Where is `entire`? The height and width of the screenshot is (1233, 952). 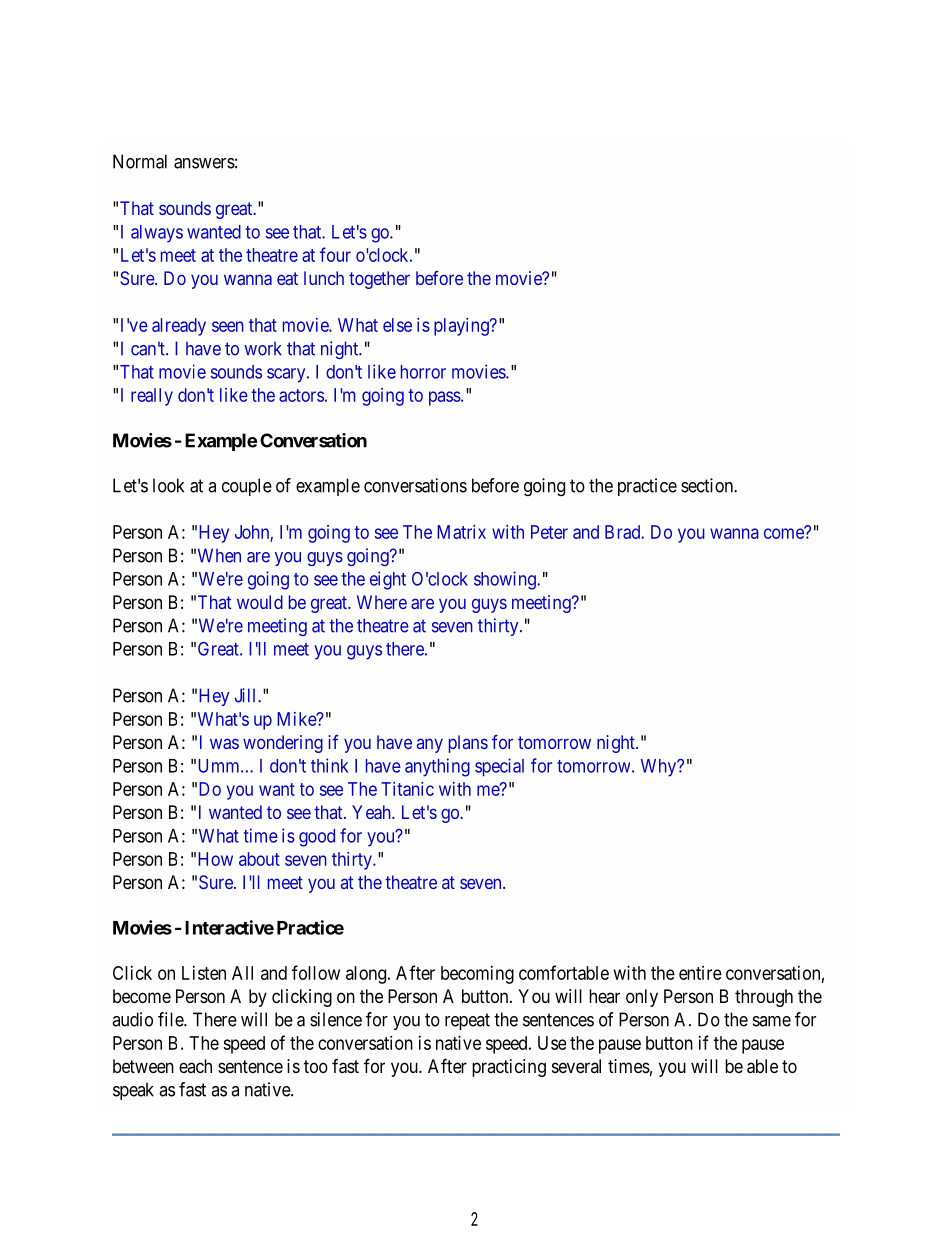
entire is located at coordinates (700, 973).
